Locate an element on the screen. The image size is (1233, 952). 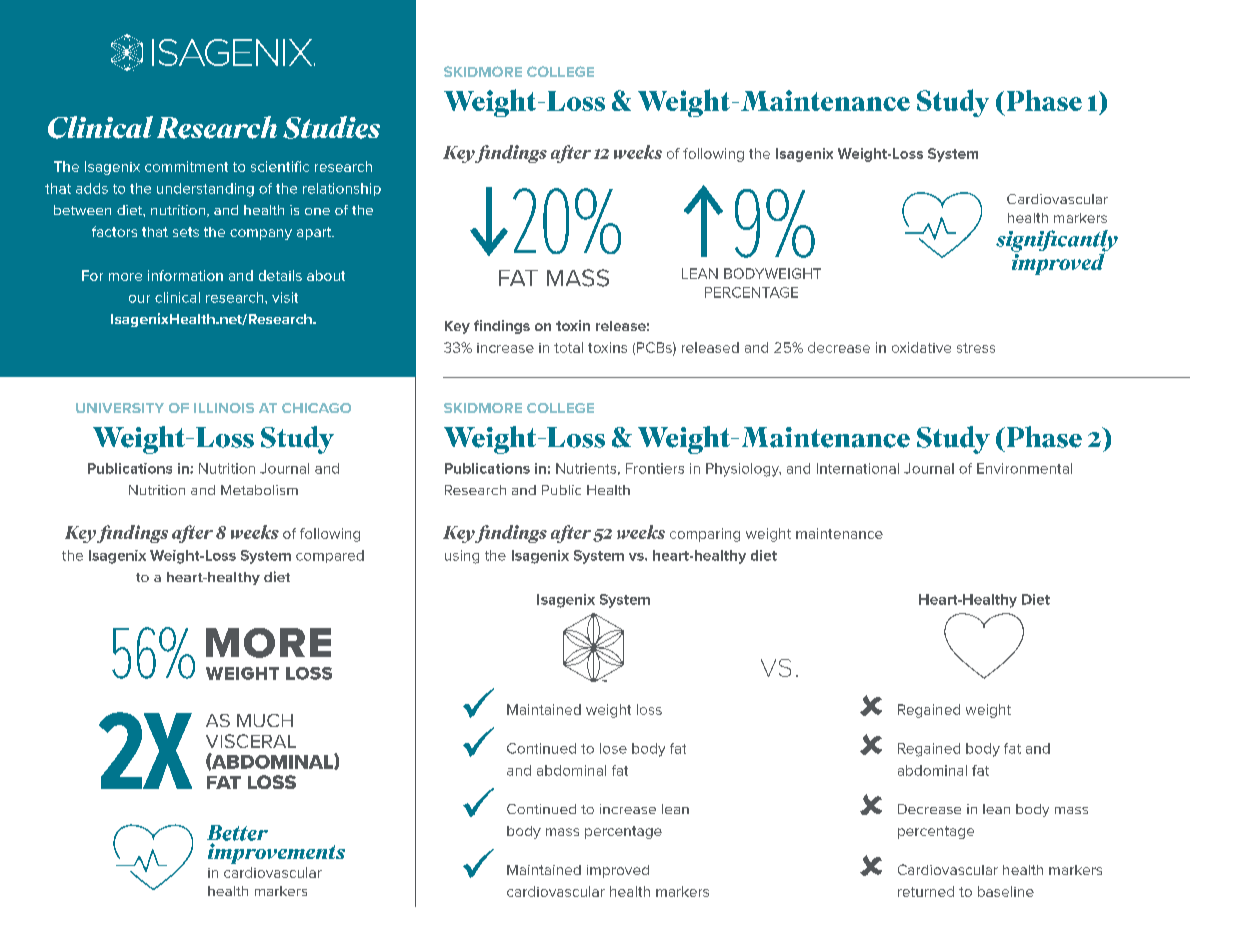
International is located at coordinates (858, 468).
